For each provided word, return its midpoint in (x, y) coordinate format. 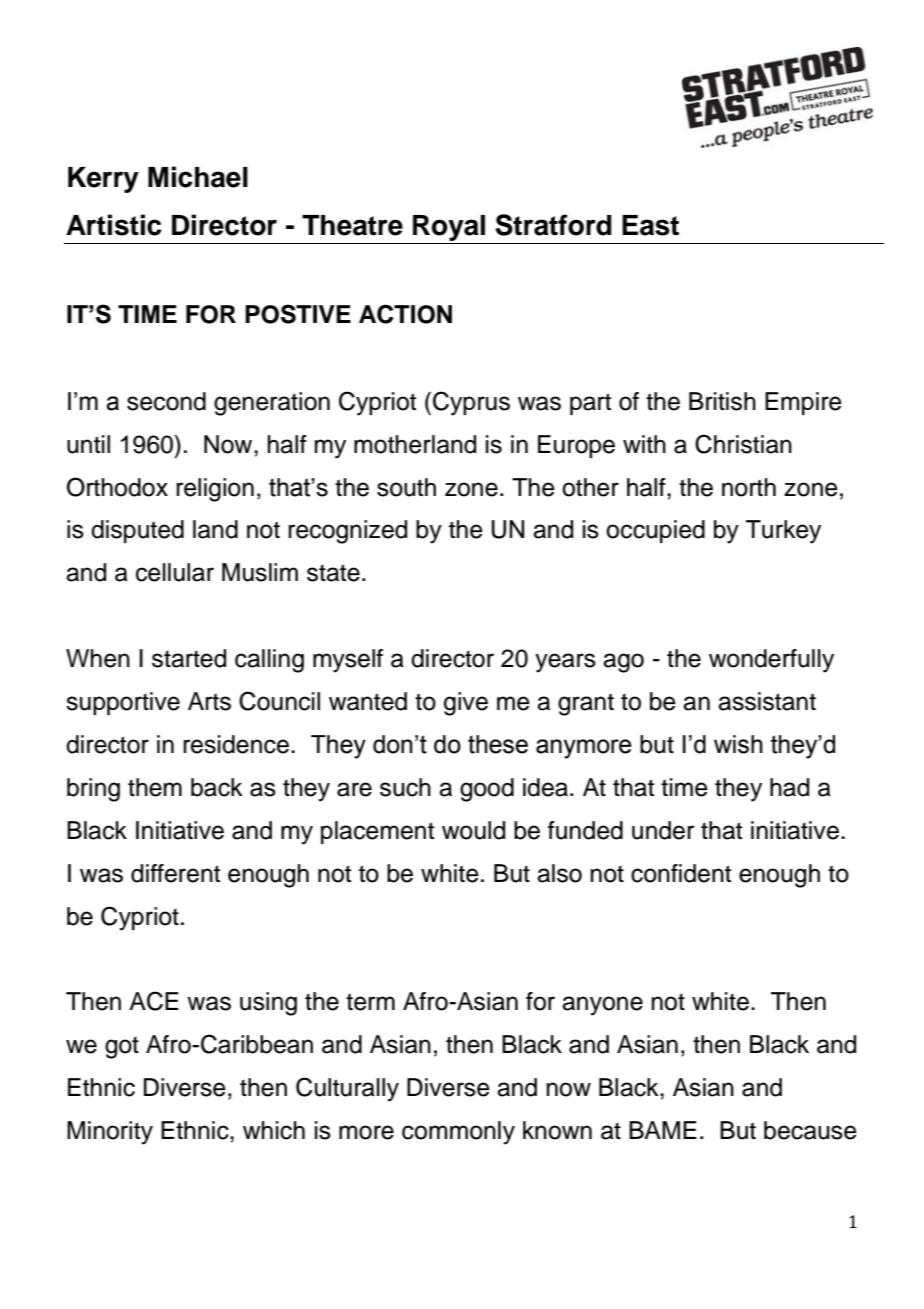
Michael (198, 177)
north (749, 487)
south (406, 487)
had (789, 787)
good (487, 790)
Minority (110, 1133)
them (155, 787)
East (650, 225)
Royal (449, 229)
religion (215, 490)
